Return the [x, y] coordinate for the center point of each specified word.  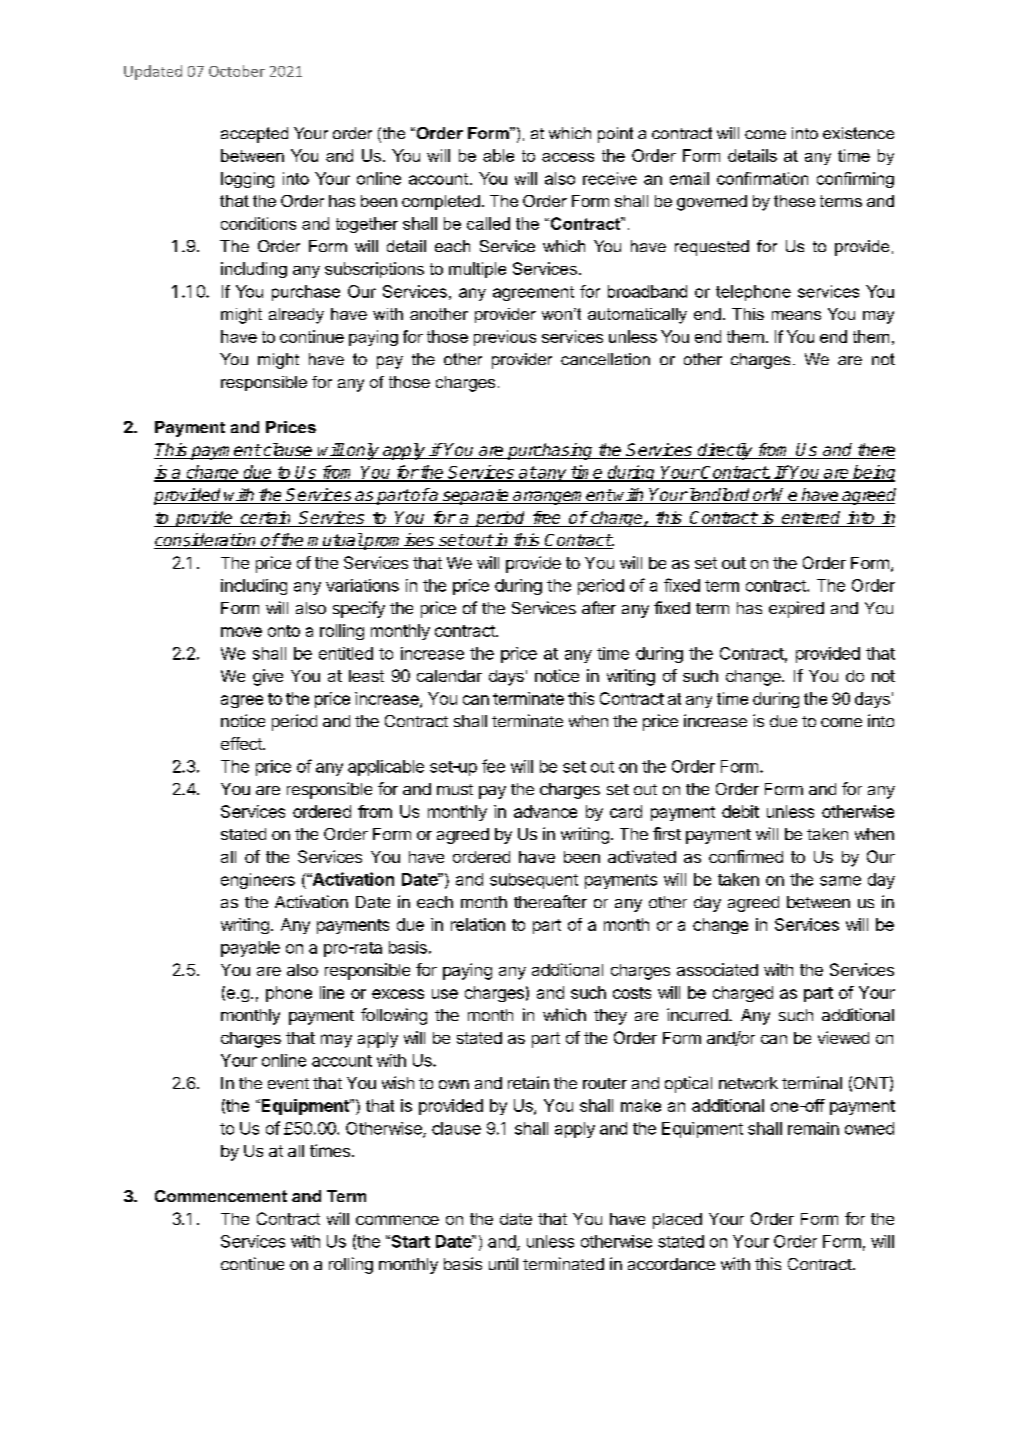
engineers [258, 881]
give [268, 677]
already [296, 316]
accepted [254, 135]
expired [796, 609]
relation [478, 924]
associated [717, 969]
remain [813, 1128]
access [568, 157]
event [288, 1083]
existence [858, 133]
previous [505, 338]
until [503, 1263]
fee [493, 766]
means [796, 315]
